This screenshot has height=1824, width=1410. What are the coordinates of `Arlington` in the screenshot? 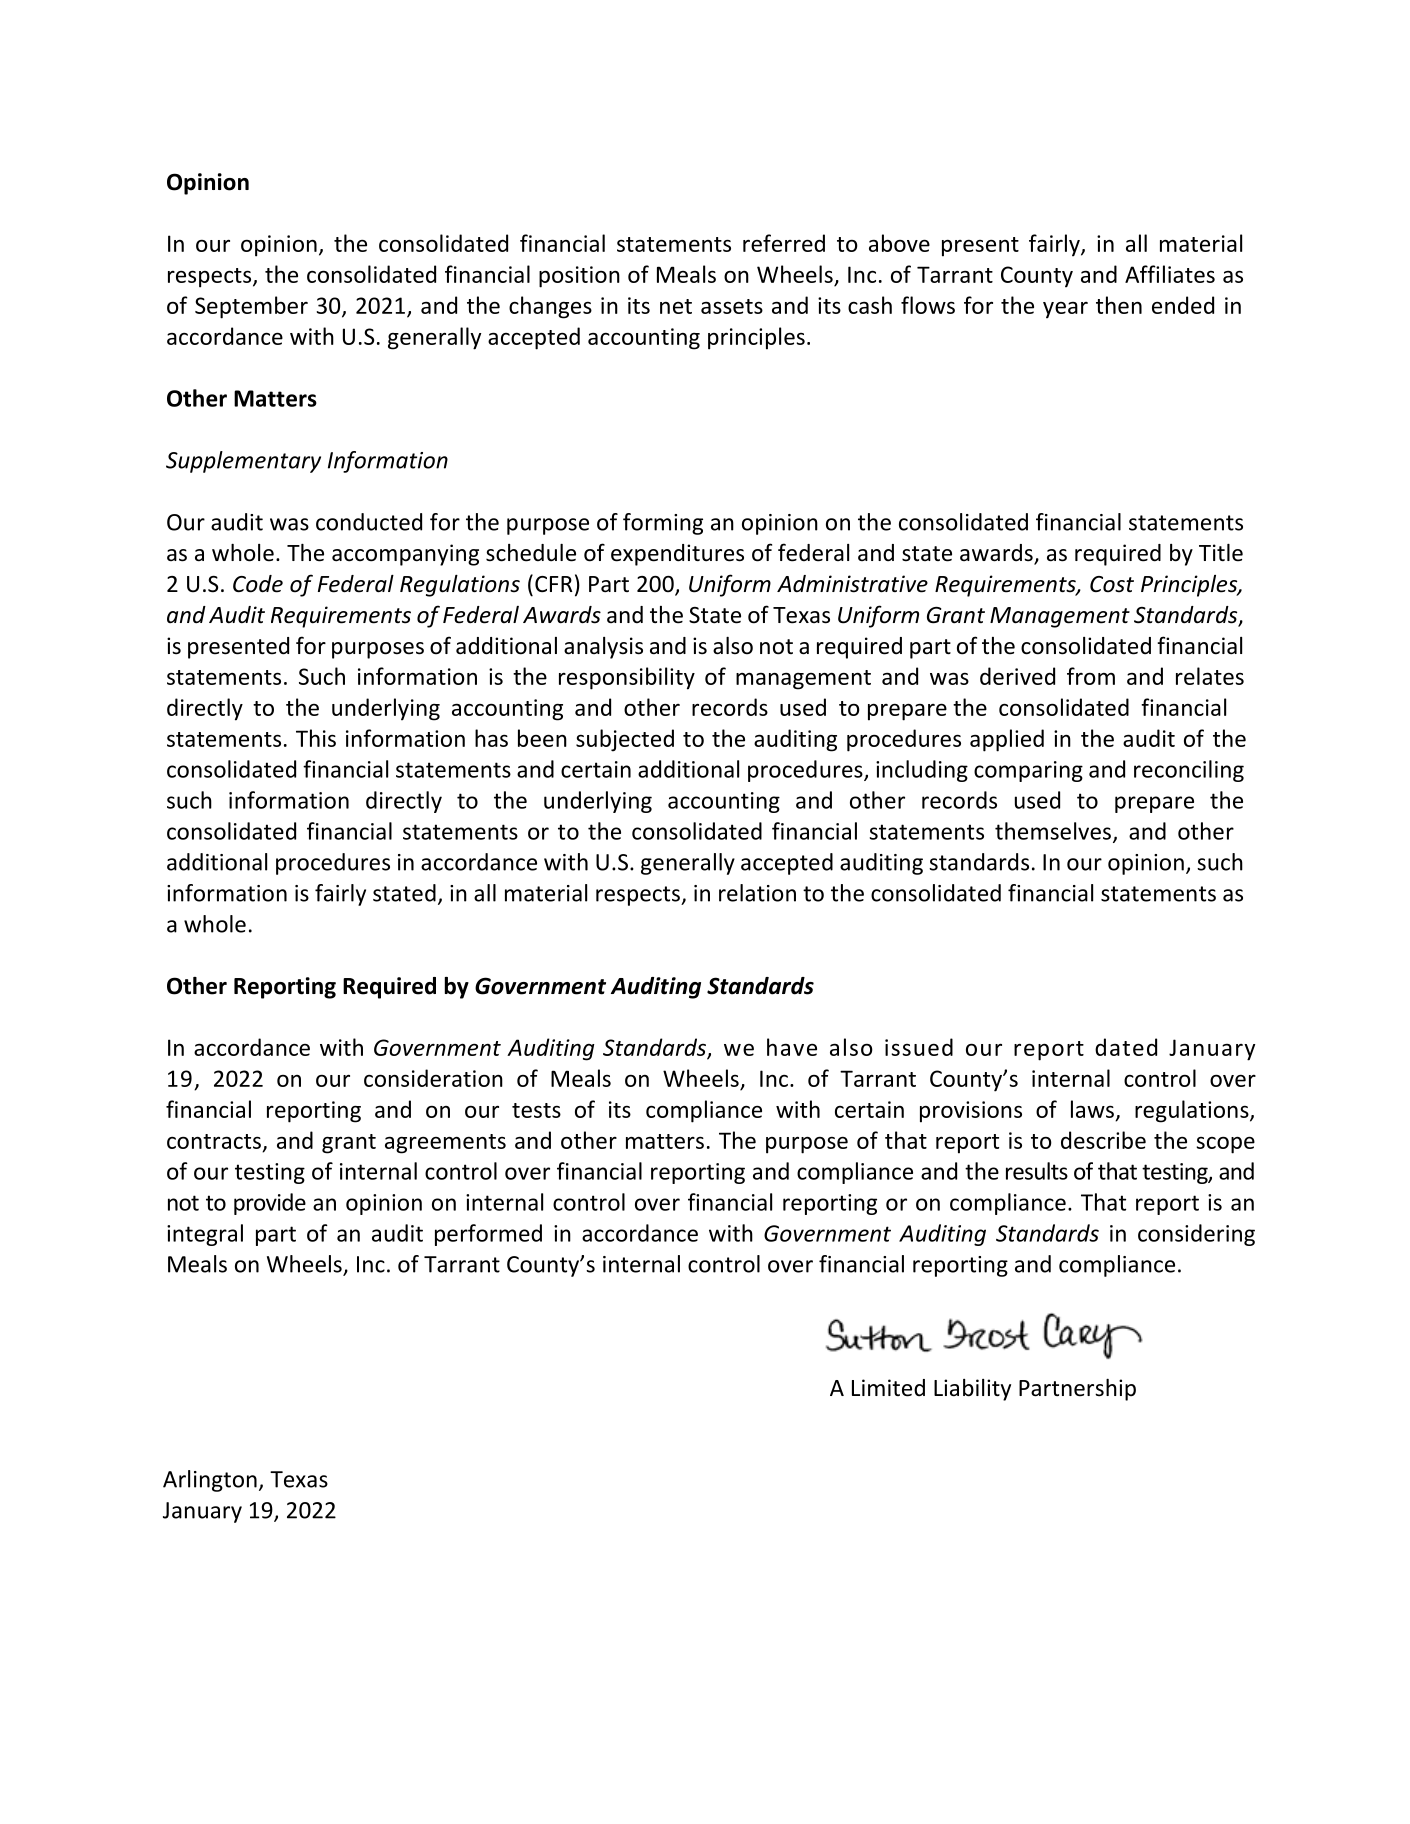 It's located at (210, 1481).
